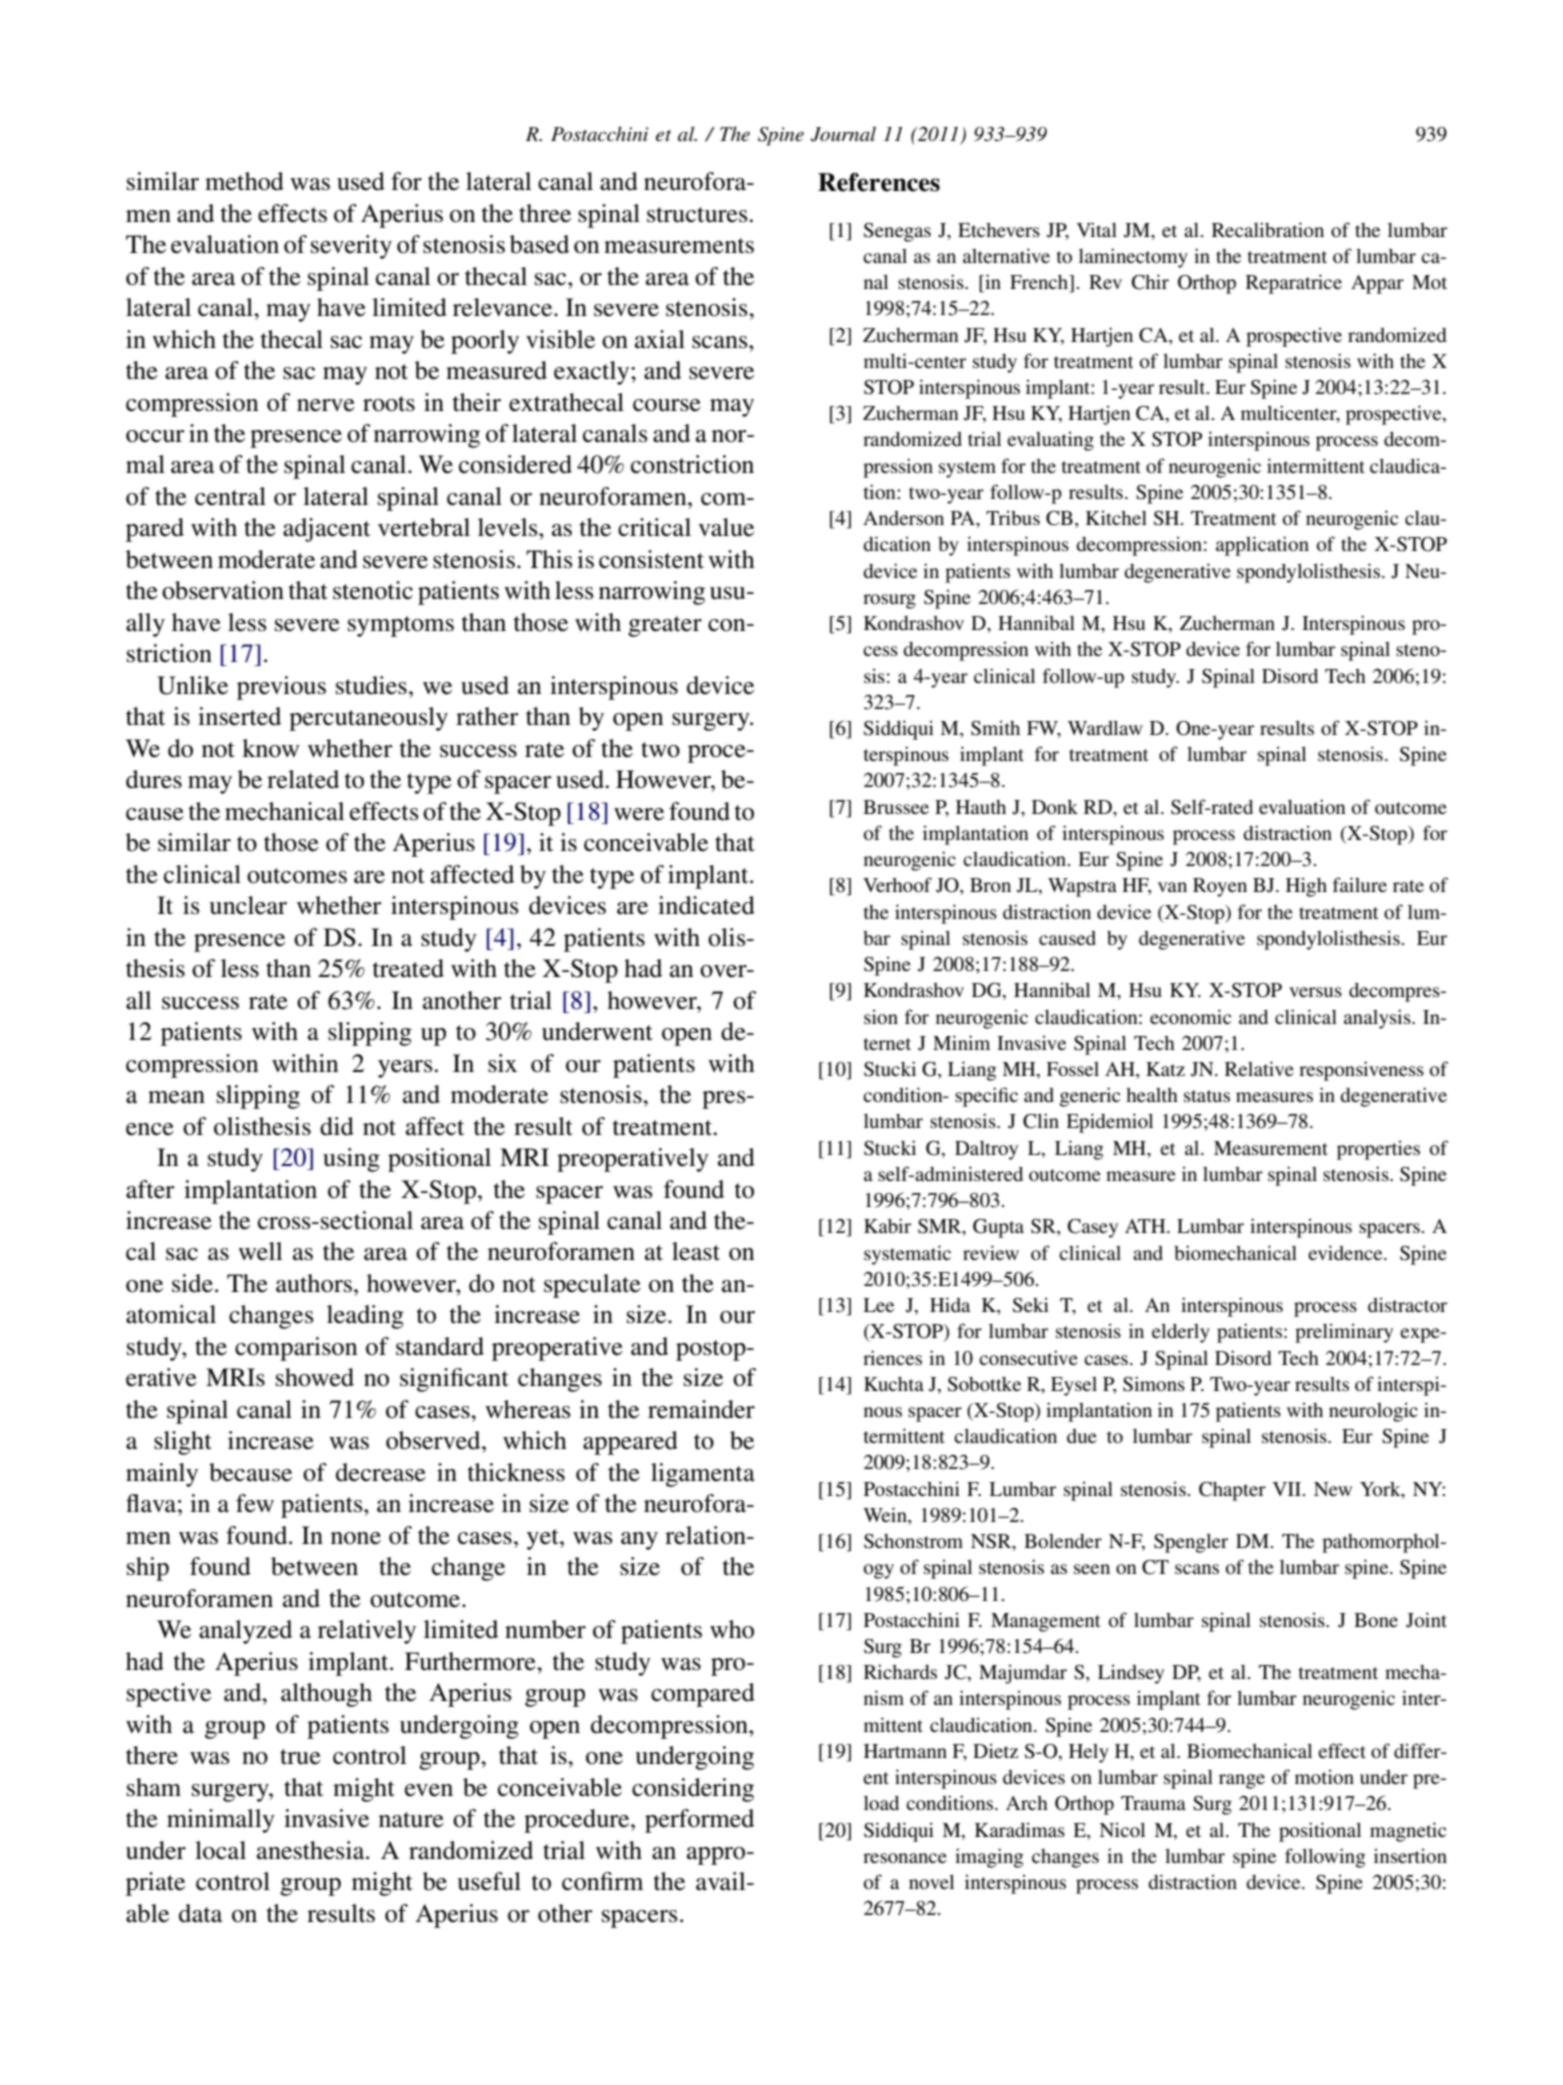  What do you see at coordinates (878, 1305) in the page?
I see `Lee` at bounding box center [878, 1305].
